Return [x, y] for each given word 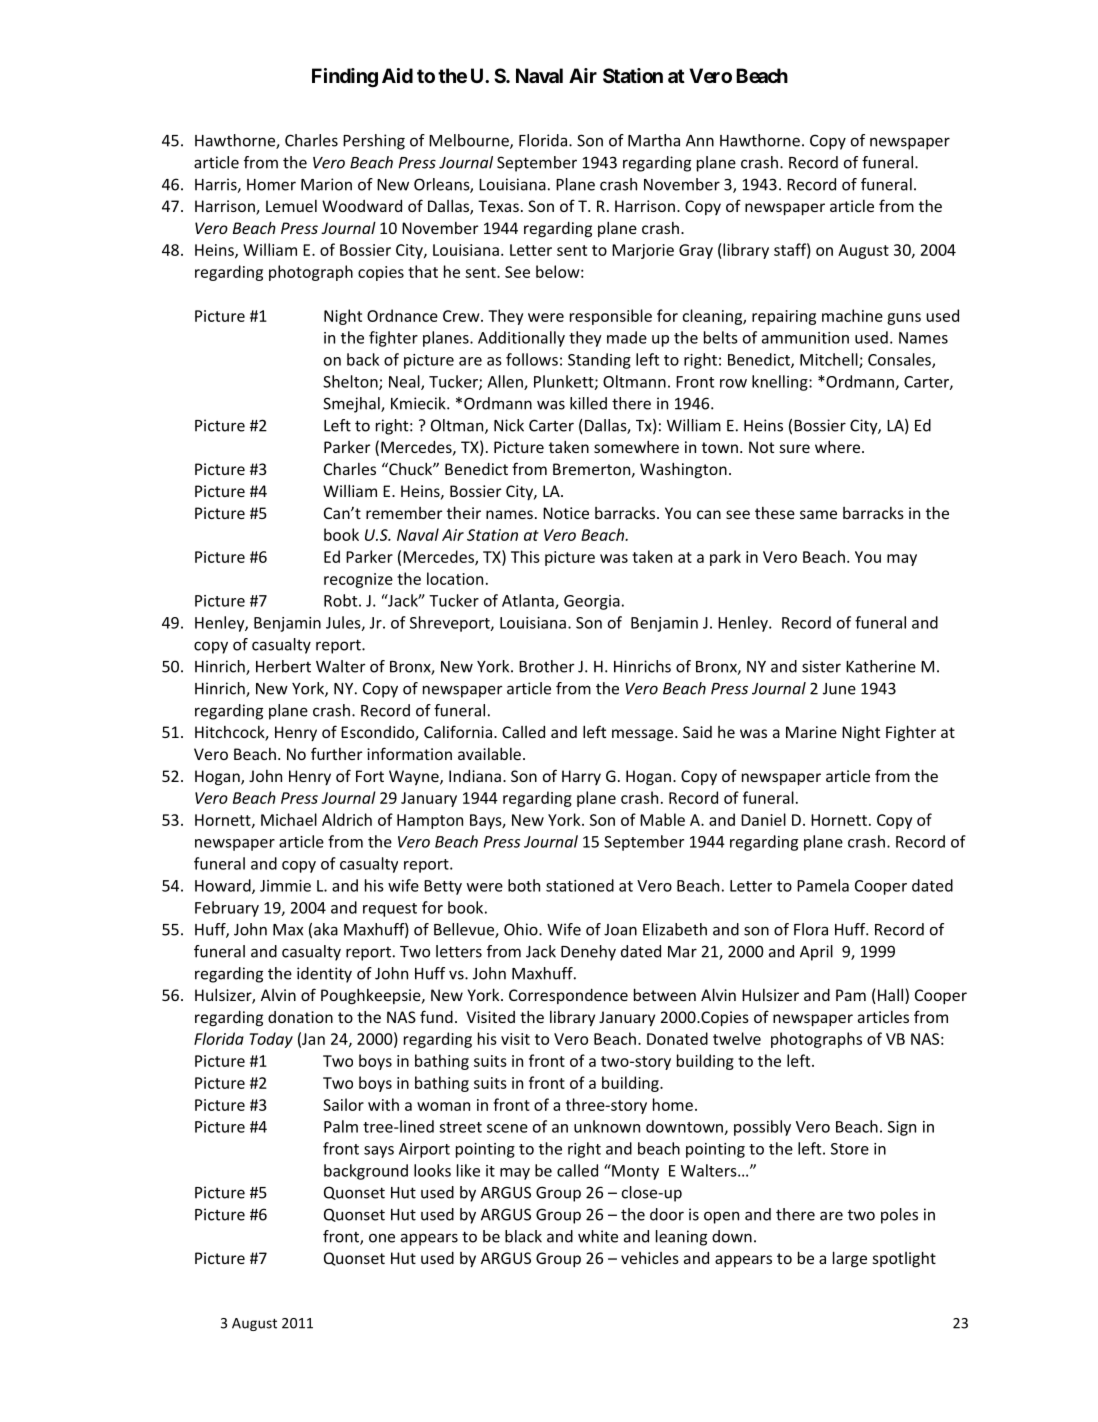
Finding [345, 78]
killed [588, 403]
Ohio [522, 929]
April [816, 953]
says [379, 1152]
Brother [547, 666]
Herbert [283, 666]
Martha [654, 140]
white [598, 1236]
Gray [696, 251]
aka [326, 929]
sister [821, 666]
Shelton [351, 382]
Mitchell [830, 360]
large [850, 1259]
